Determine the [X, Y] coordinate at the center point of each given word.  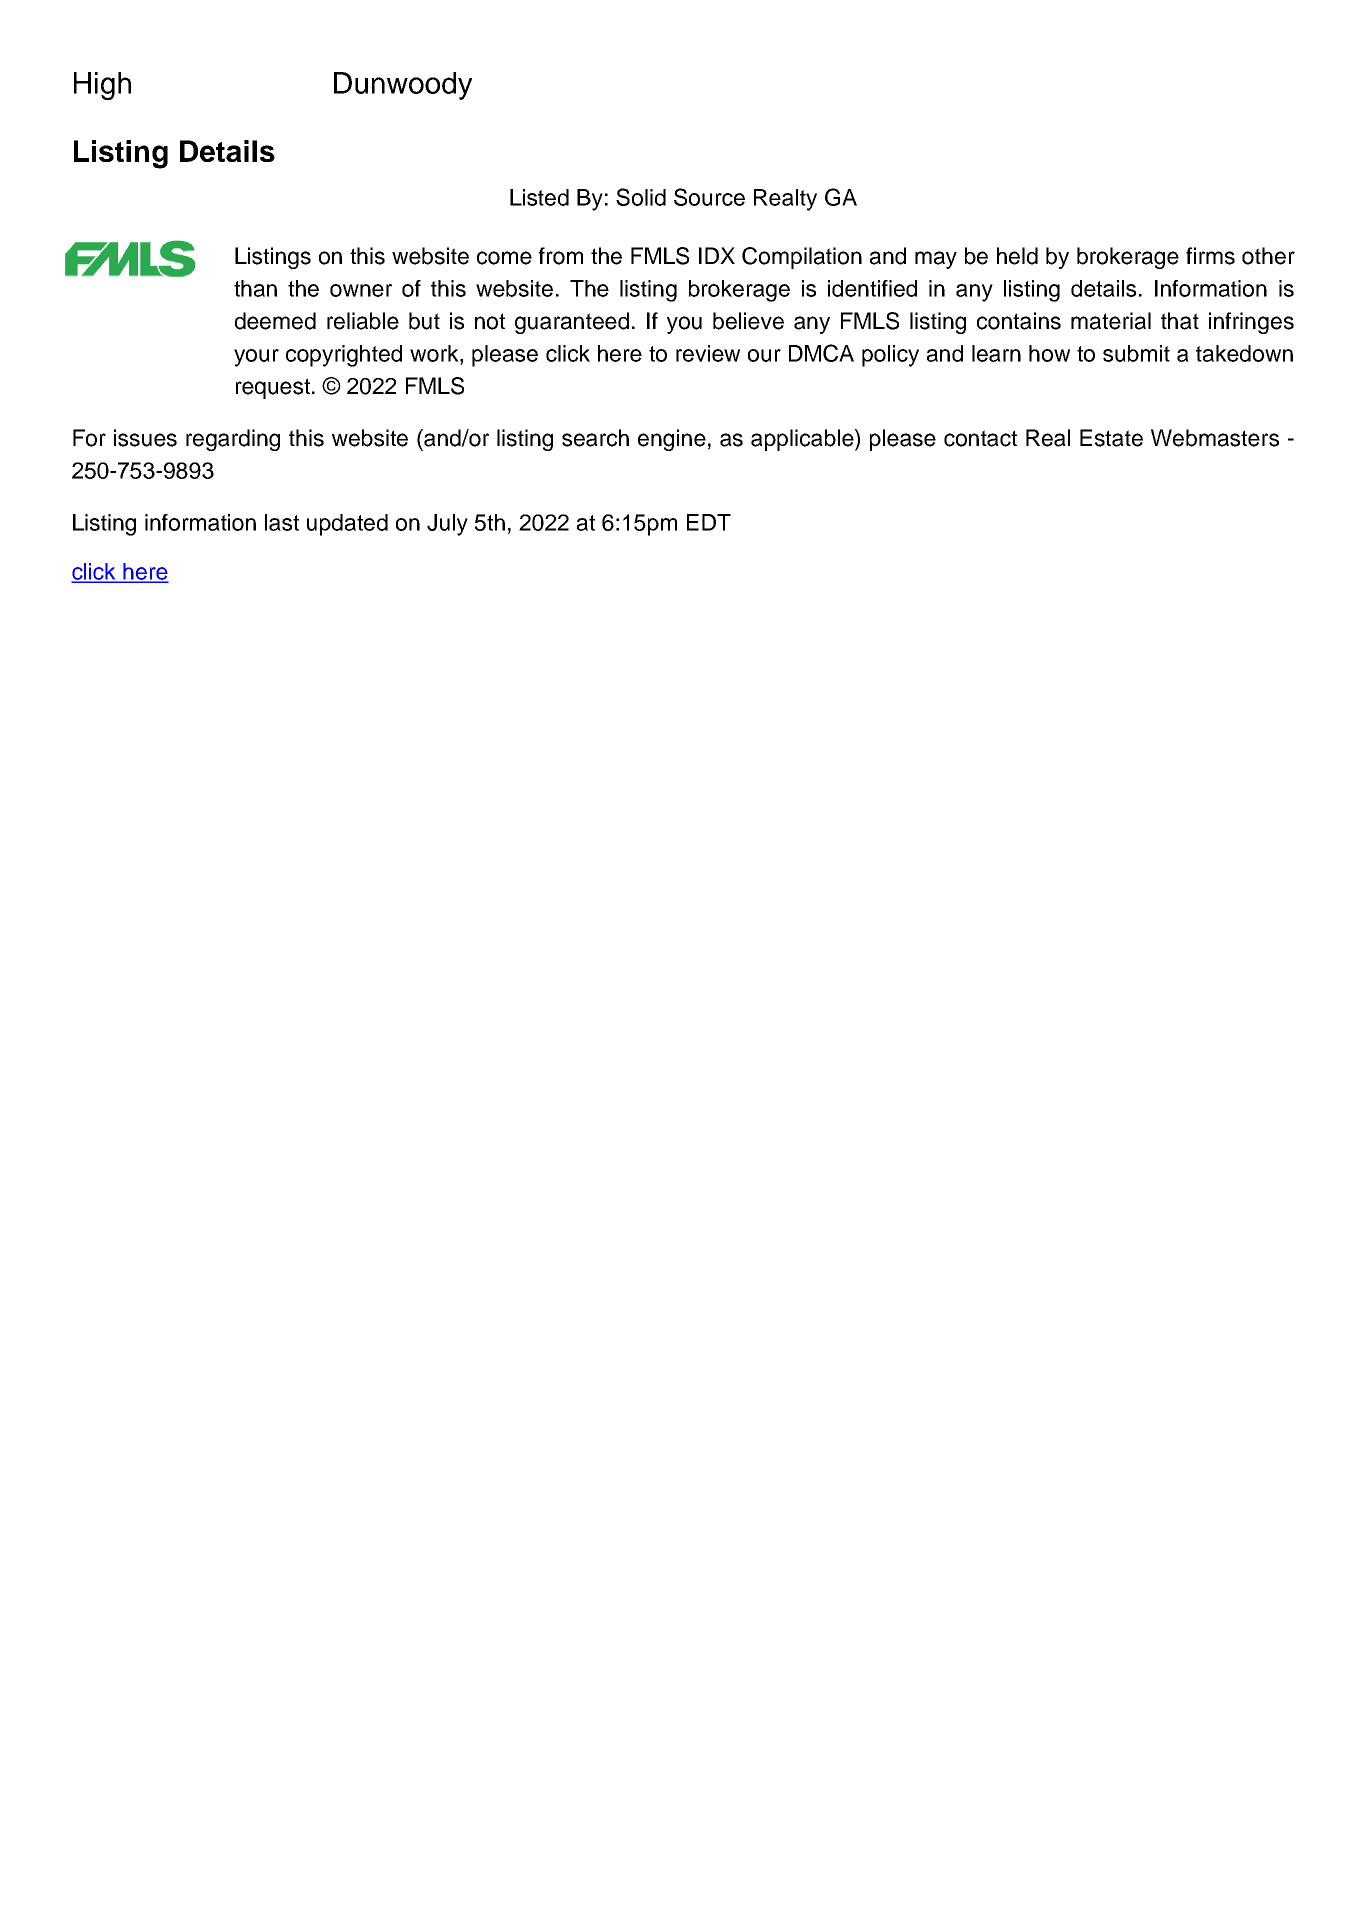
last [282, 522]
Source [709, 197]
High [102, 86]
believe [748, 321]
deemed [275, 321]
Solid [641, 197]
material [1111, 321]
